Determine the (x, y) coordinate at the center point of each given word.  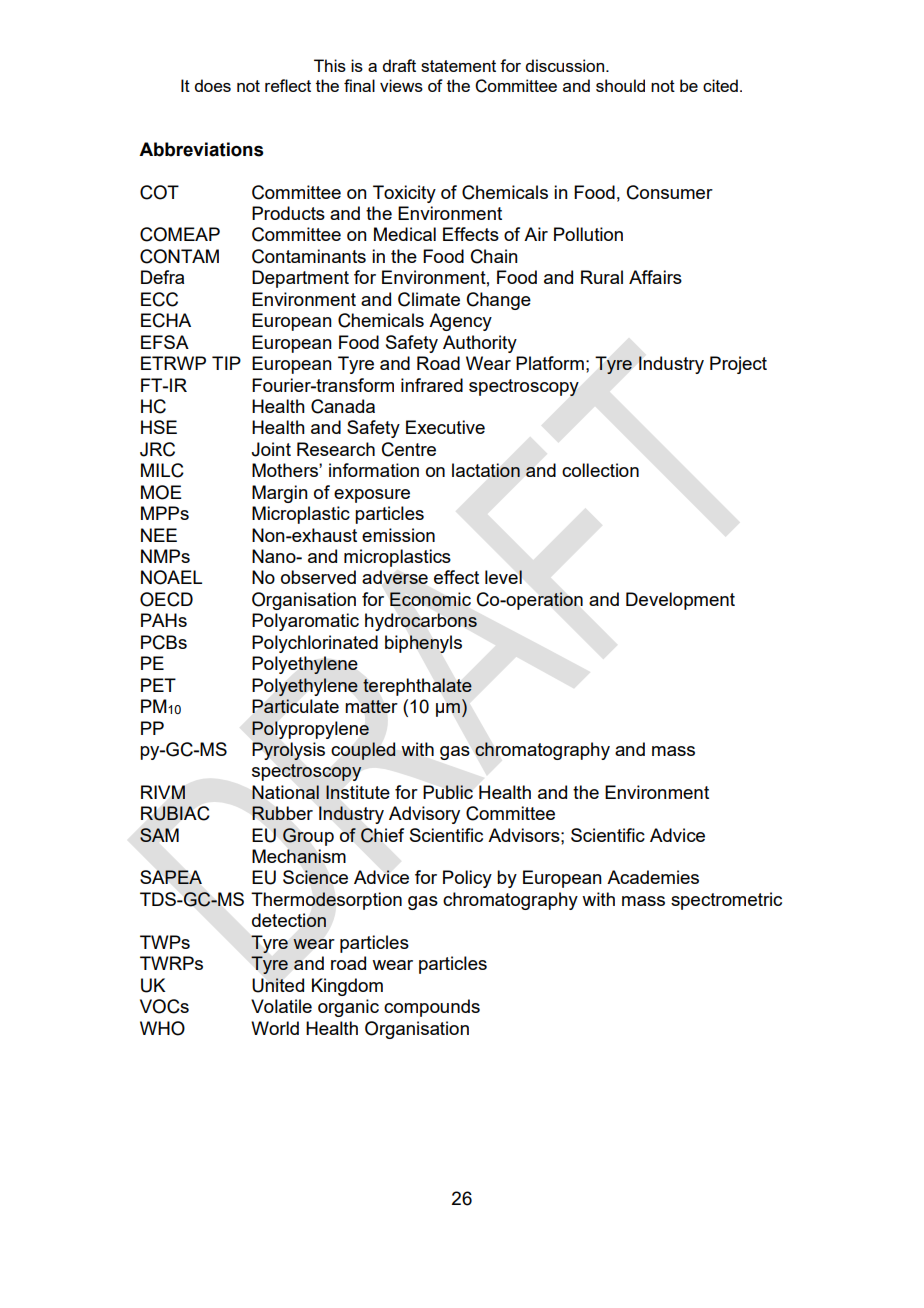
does (212, 85)
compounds (432, 1008)
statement (458, 66)
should (620, 85)
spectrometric (726, 901)
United (278, 985)
